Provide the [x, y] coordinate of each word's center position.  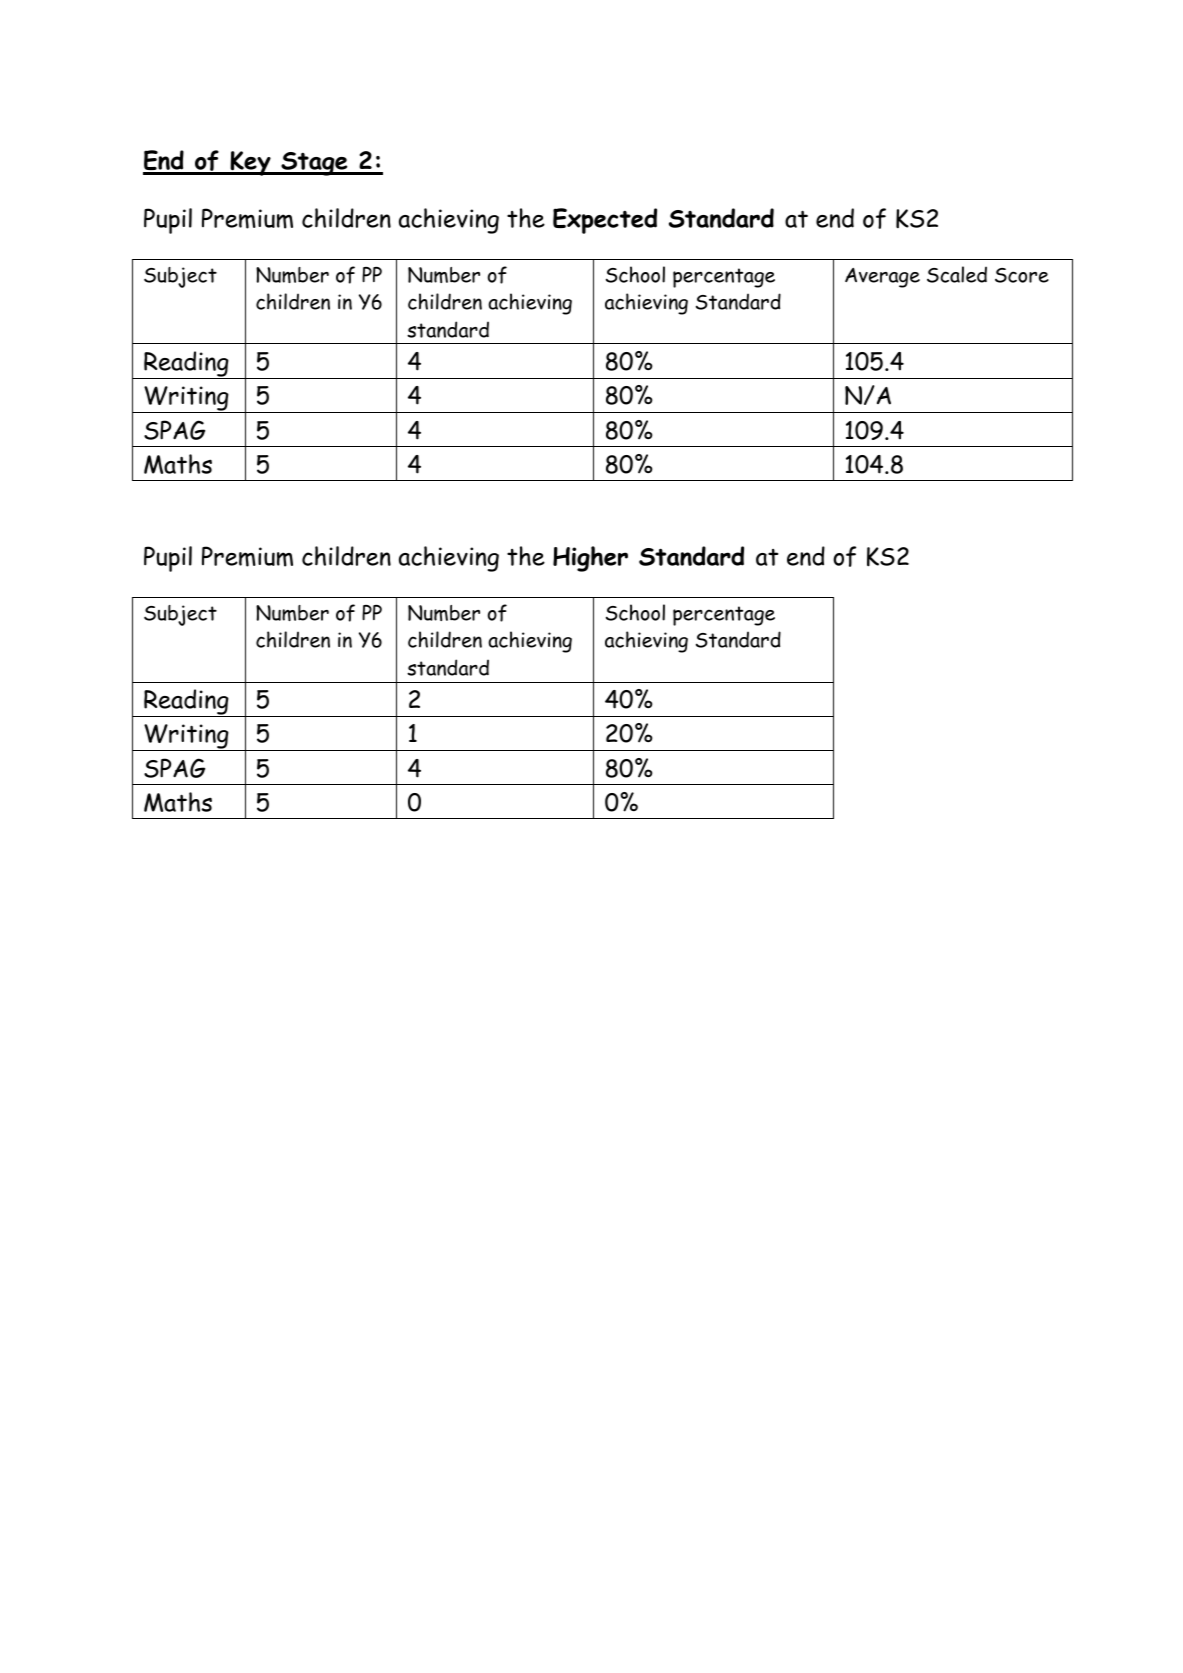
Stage [314, 164]
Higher [590, 559]
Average [882, 278]
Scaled [957, 274]
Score [1022, 275]
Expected [605, 221]
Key [250, 163]
